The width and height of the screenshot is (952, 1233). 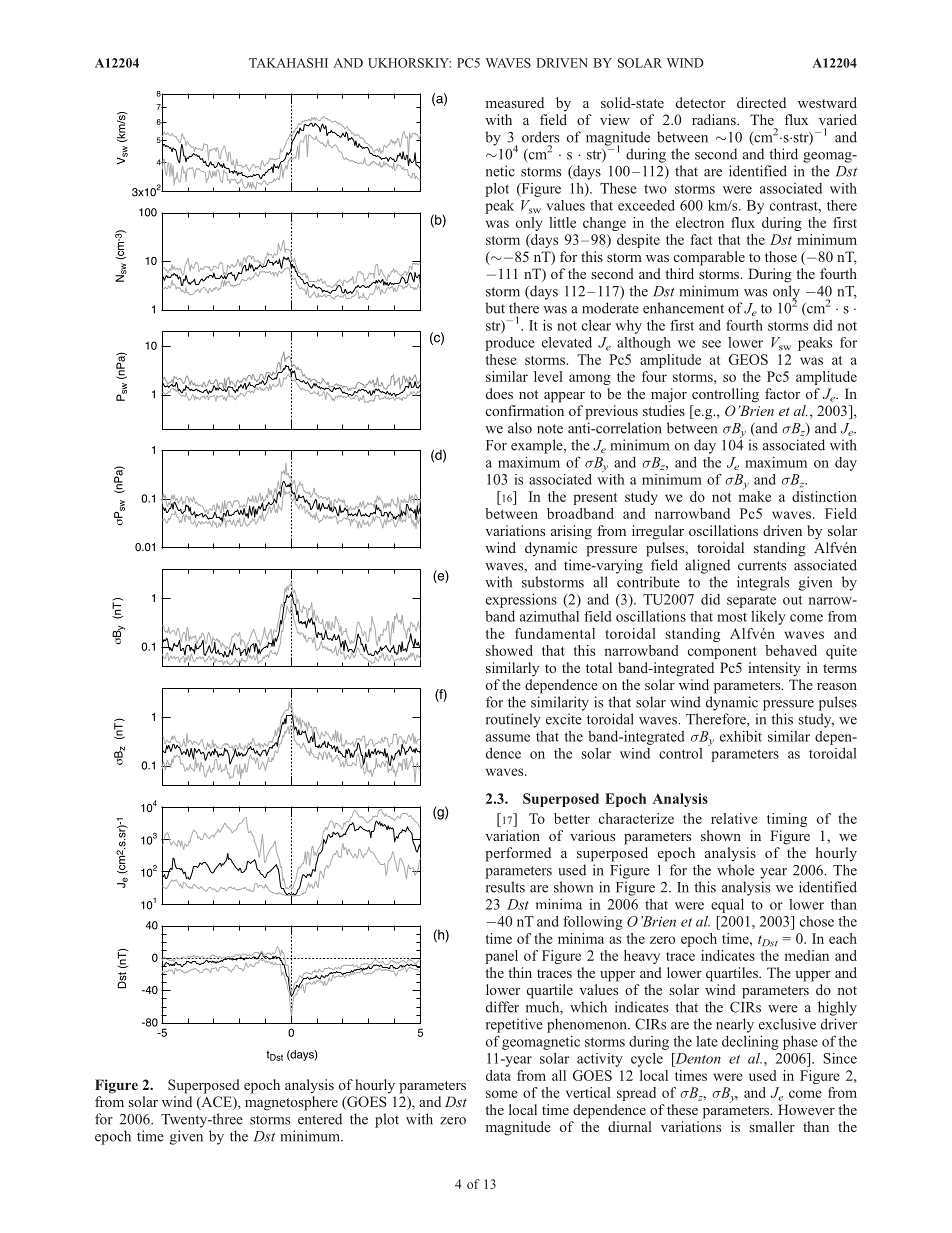 What do you see at coordinates (787, 820) in the screenshot?
I see `timing` at bounding box center [787, 820].
